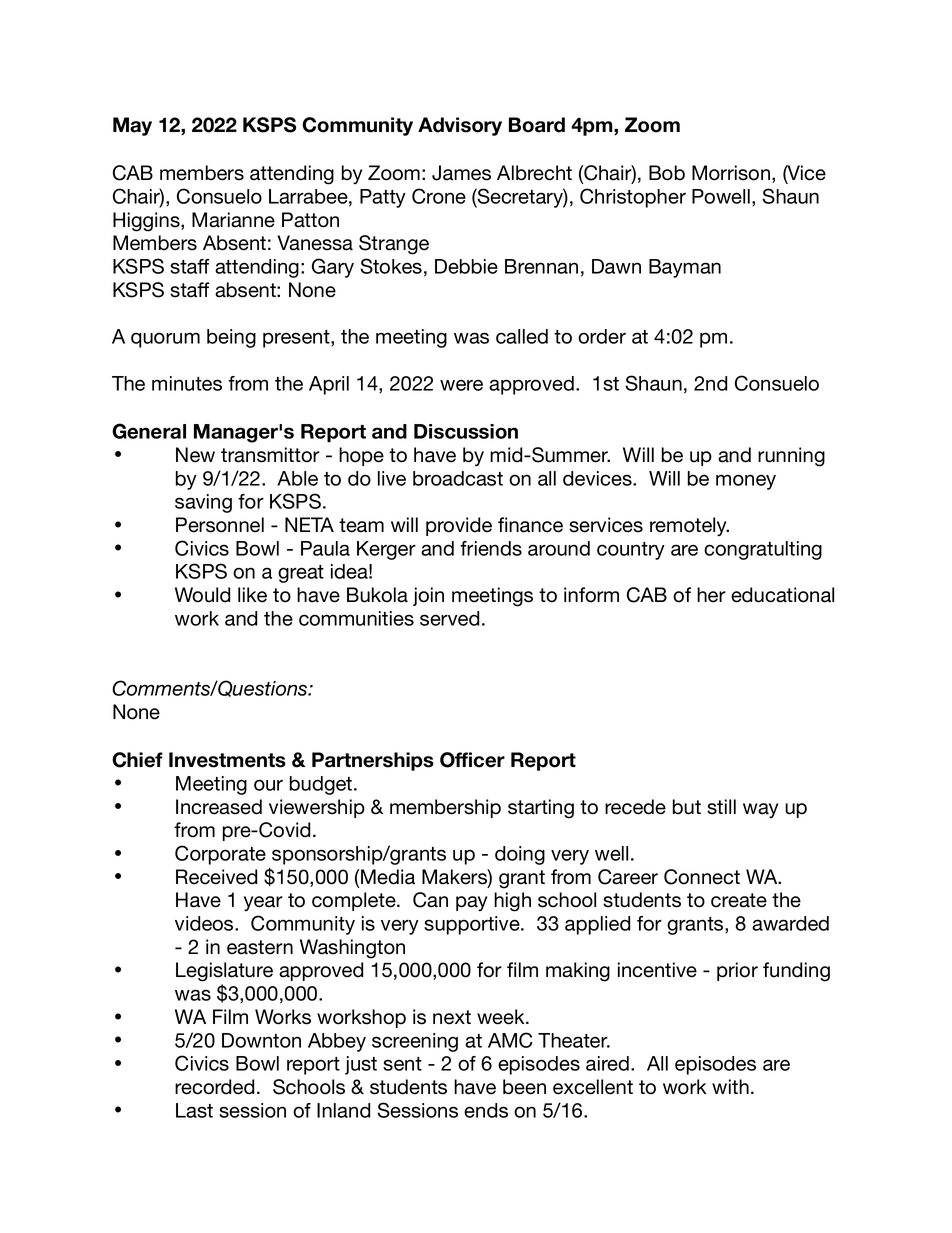 The height and width of the screenshot is (1233, 952). Describe the element at coordinates (782, 595) in the screenshot. I see `educational` at that location.
